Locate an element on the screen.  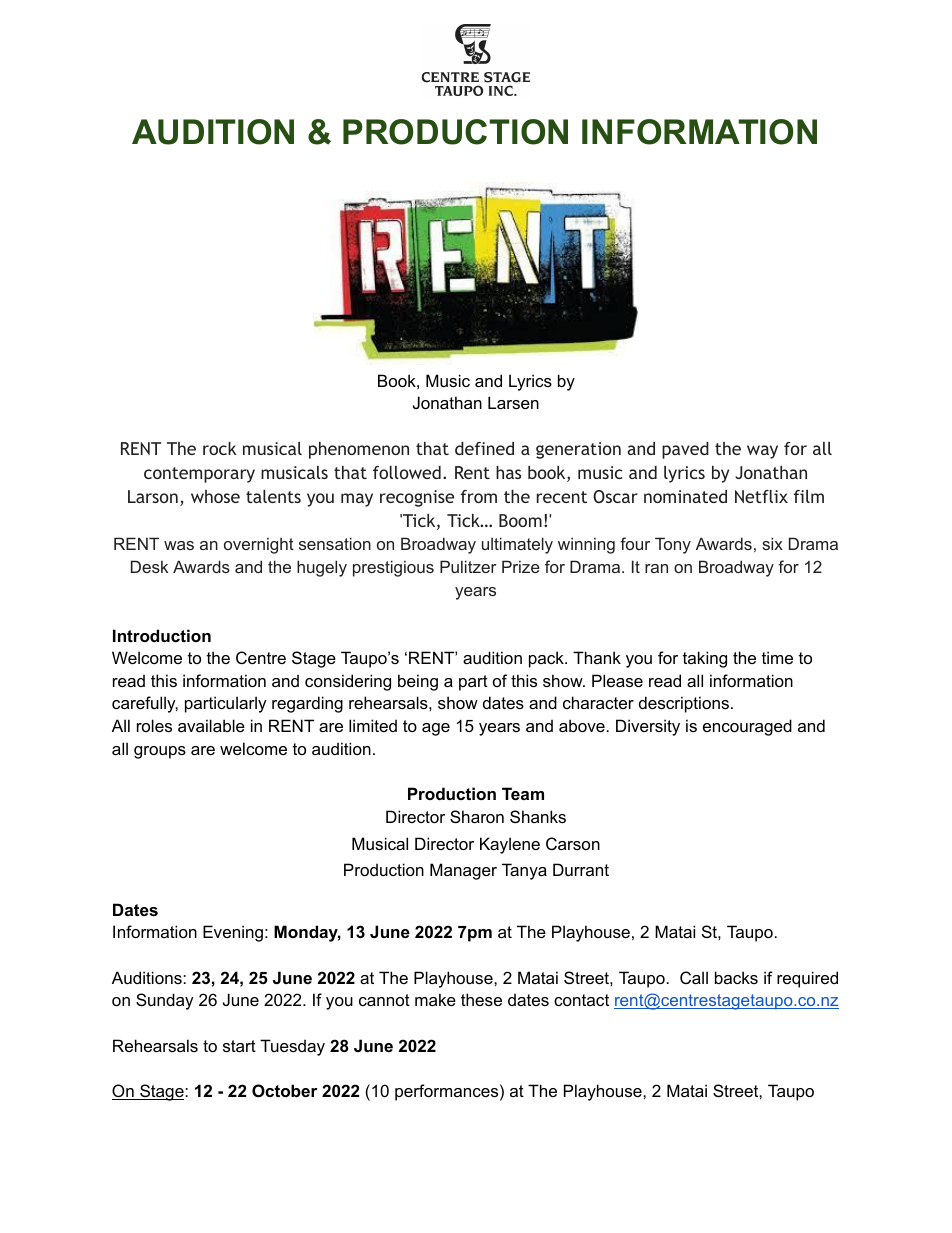
Evening is located at coordinates (233, 933).
